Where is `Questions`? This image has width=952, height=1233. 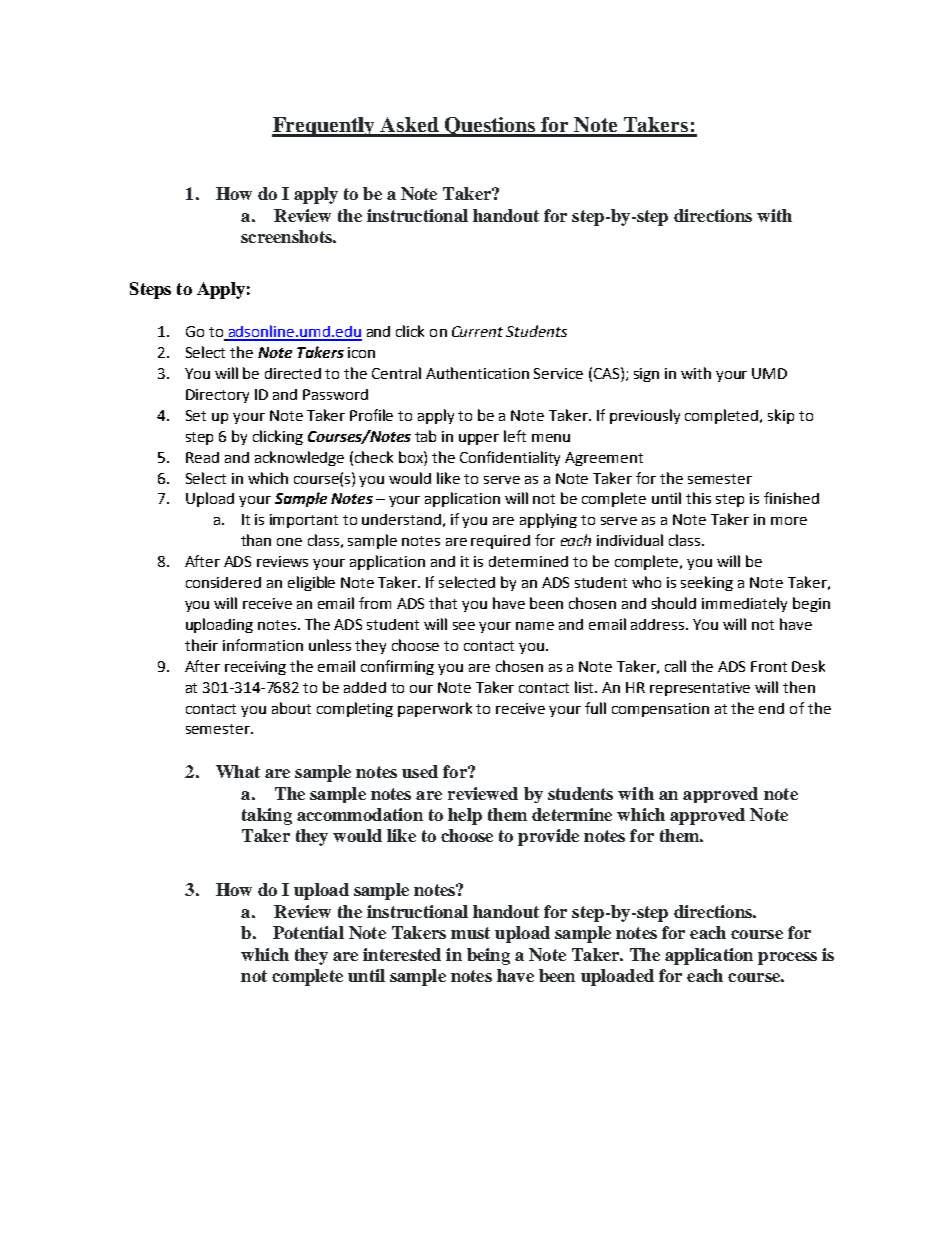
Questions is located at coordinates (490, 127).
